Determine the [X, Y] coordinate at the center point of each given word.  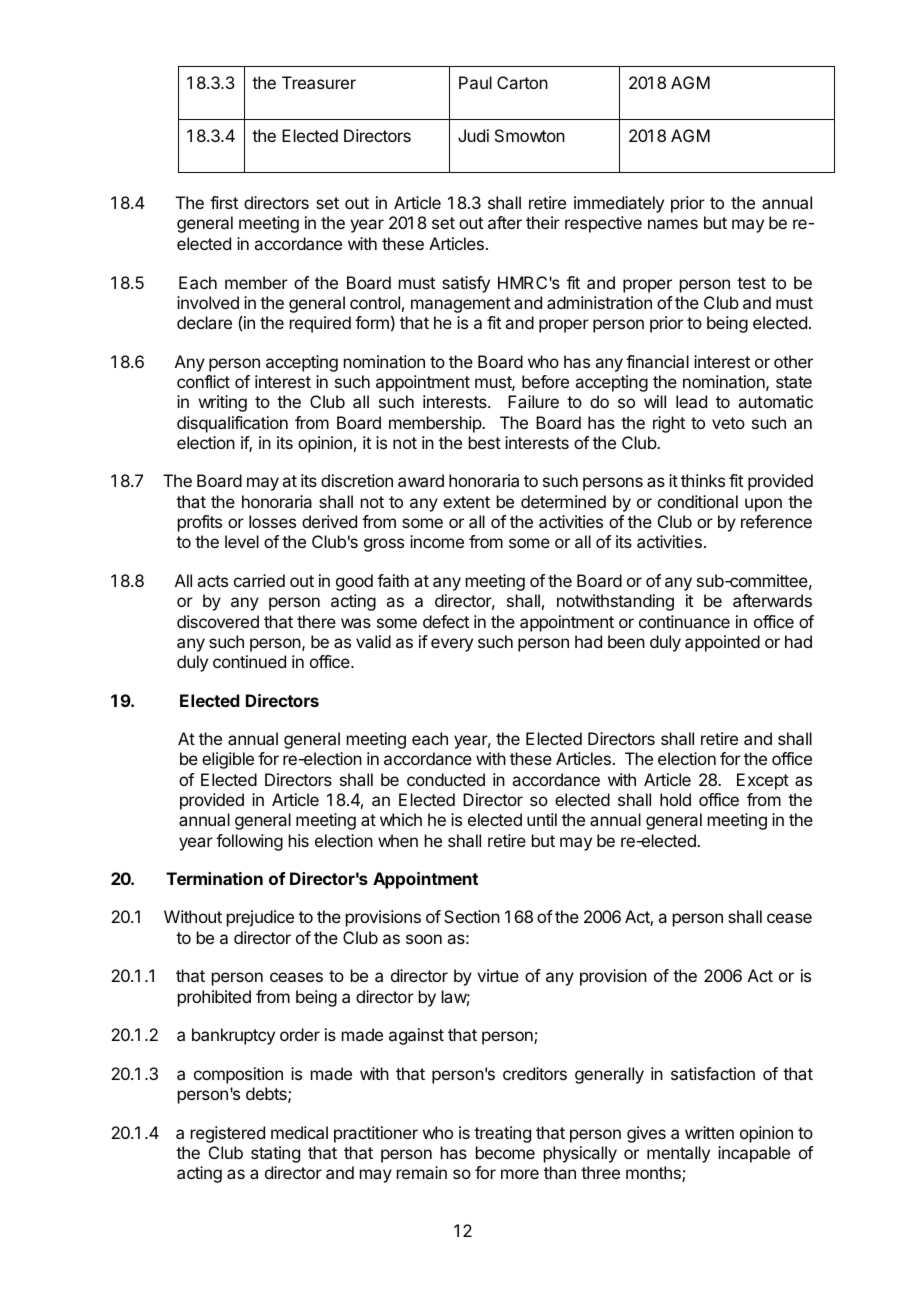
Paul [475, 82]
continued [249, 661]
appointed [722, 643]
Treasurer [319, 82]
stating [275, 1154]
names [673, 224]
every [452, 645]
